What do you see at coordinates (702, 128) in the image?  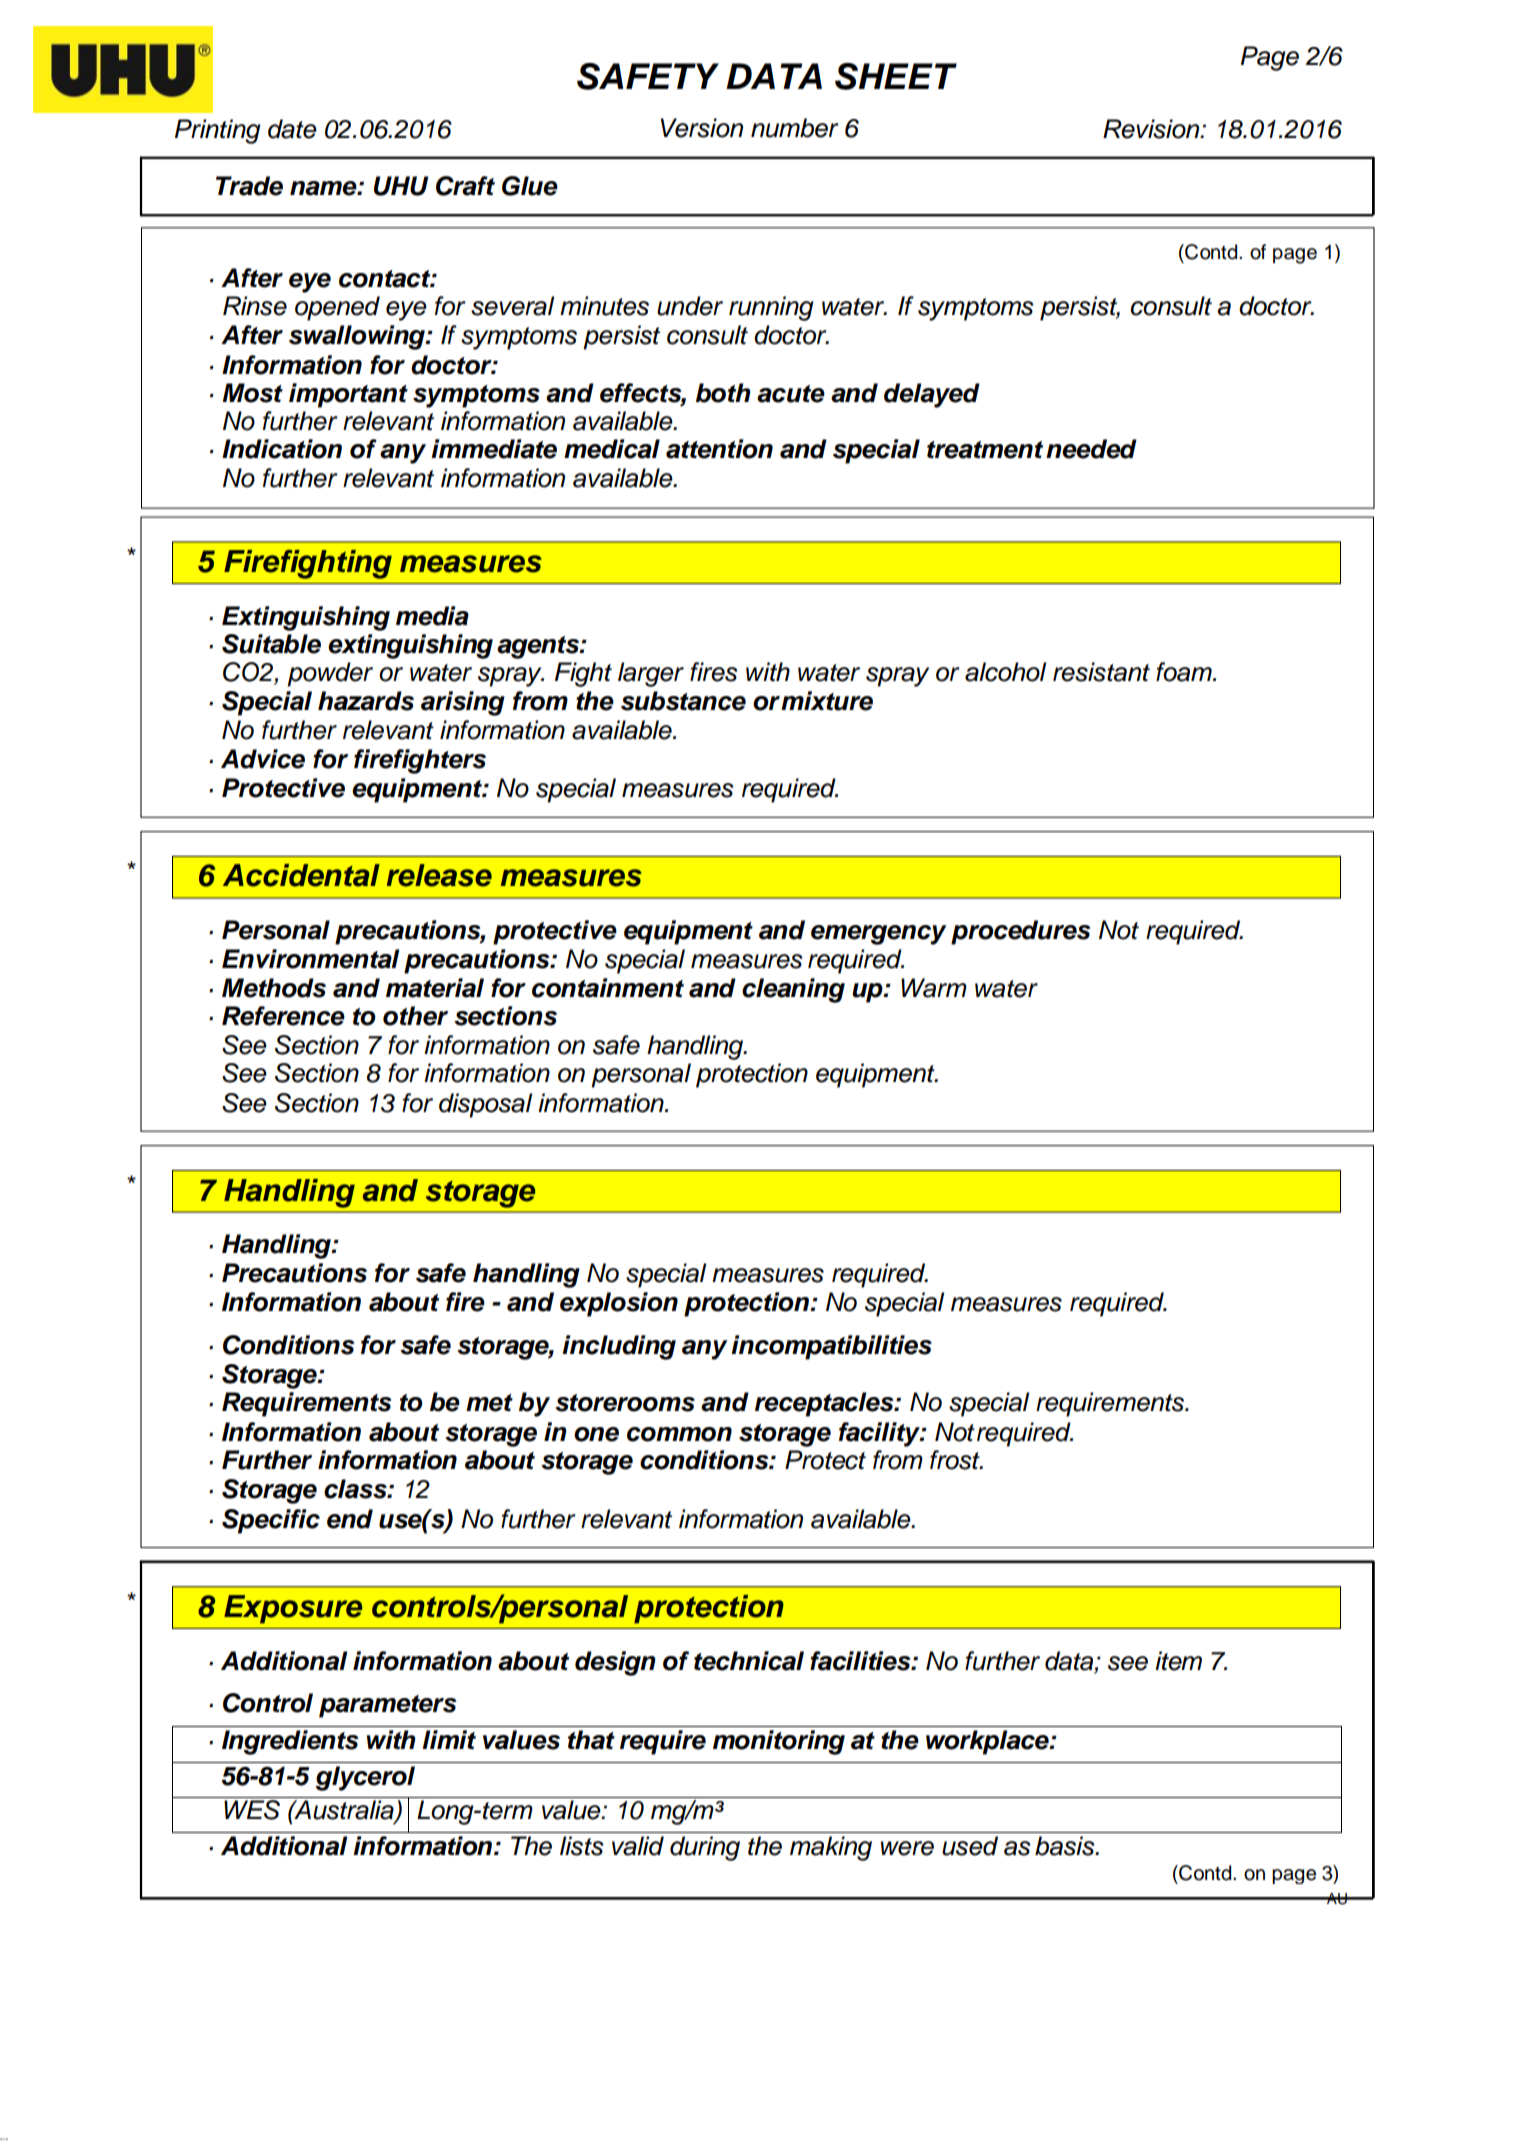 I see `Version` at bounding box center [702, 128].
